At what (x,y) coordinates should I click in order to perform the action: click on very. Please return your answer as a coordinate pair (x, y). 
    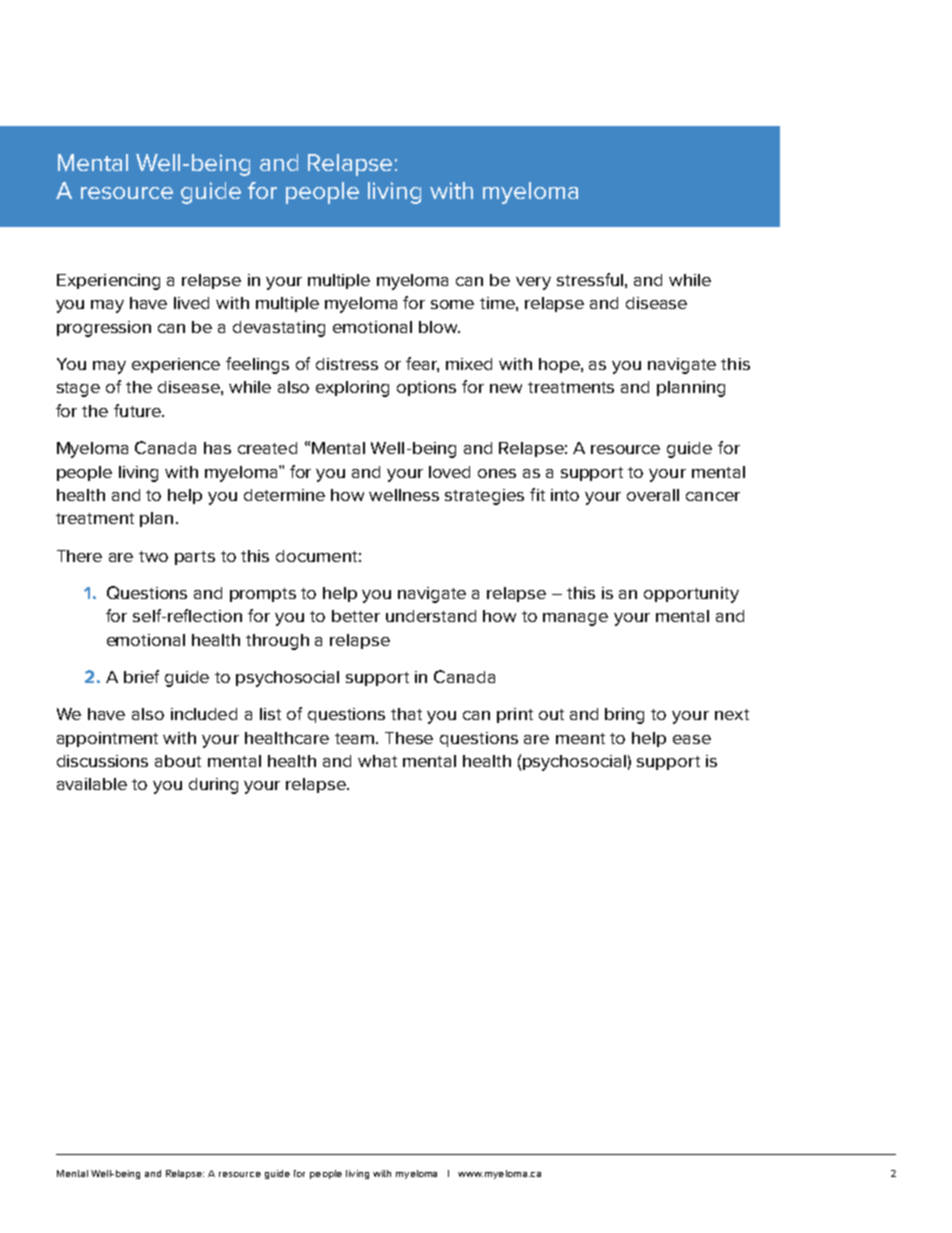
    Looking at the image, I should click on (533, 283).
